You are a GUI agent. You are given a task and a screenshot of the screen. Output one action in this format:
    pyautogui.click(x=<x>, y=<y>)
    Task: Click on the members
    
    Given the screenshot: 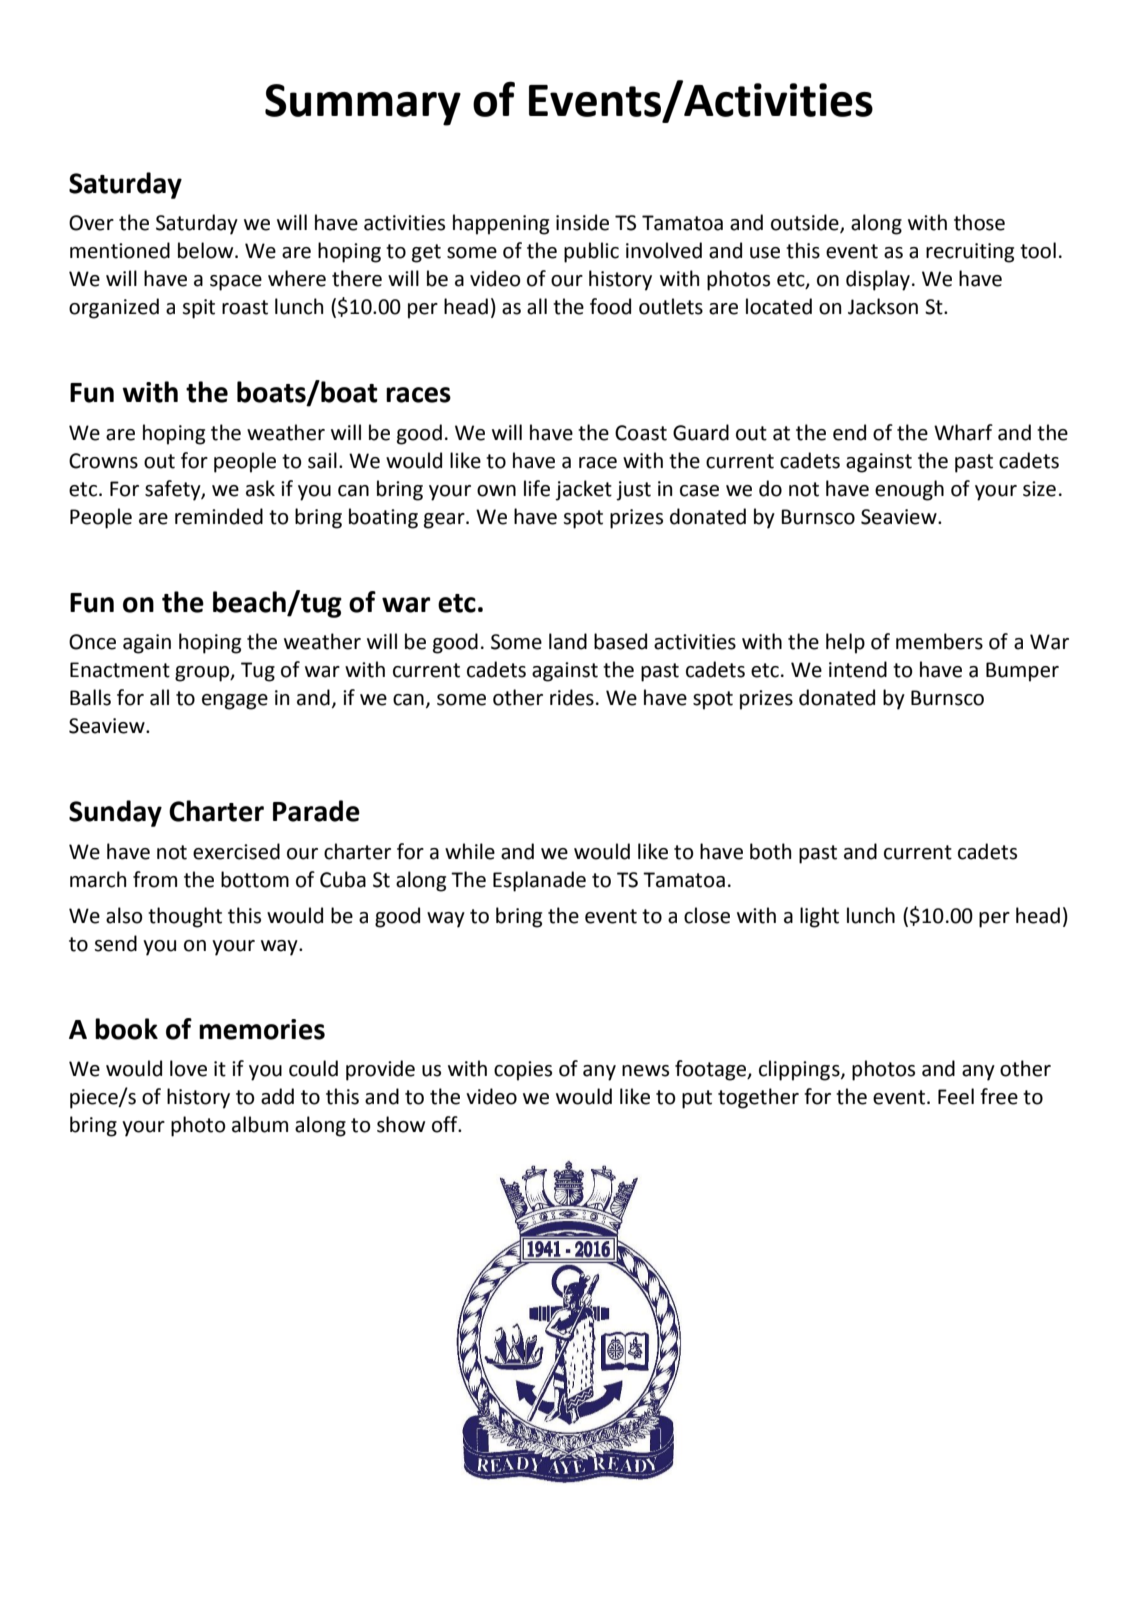 What is the action you would take?
    pyautogui.click(x=939, y=641)
